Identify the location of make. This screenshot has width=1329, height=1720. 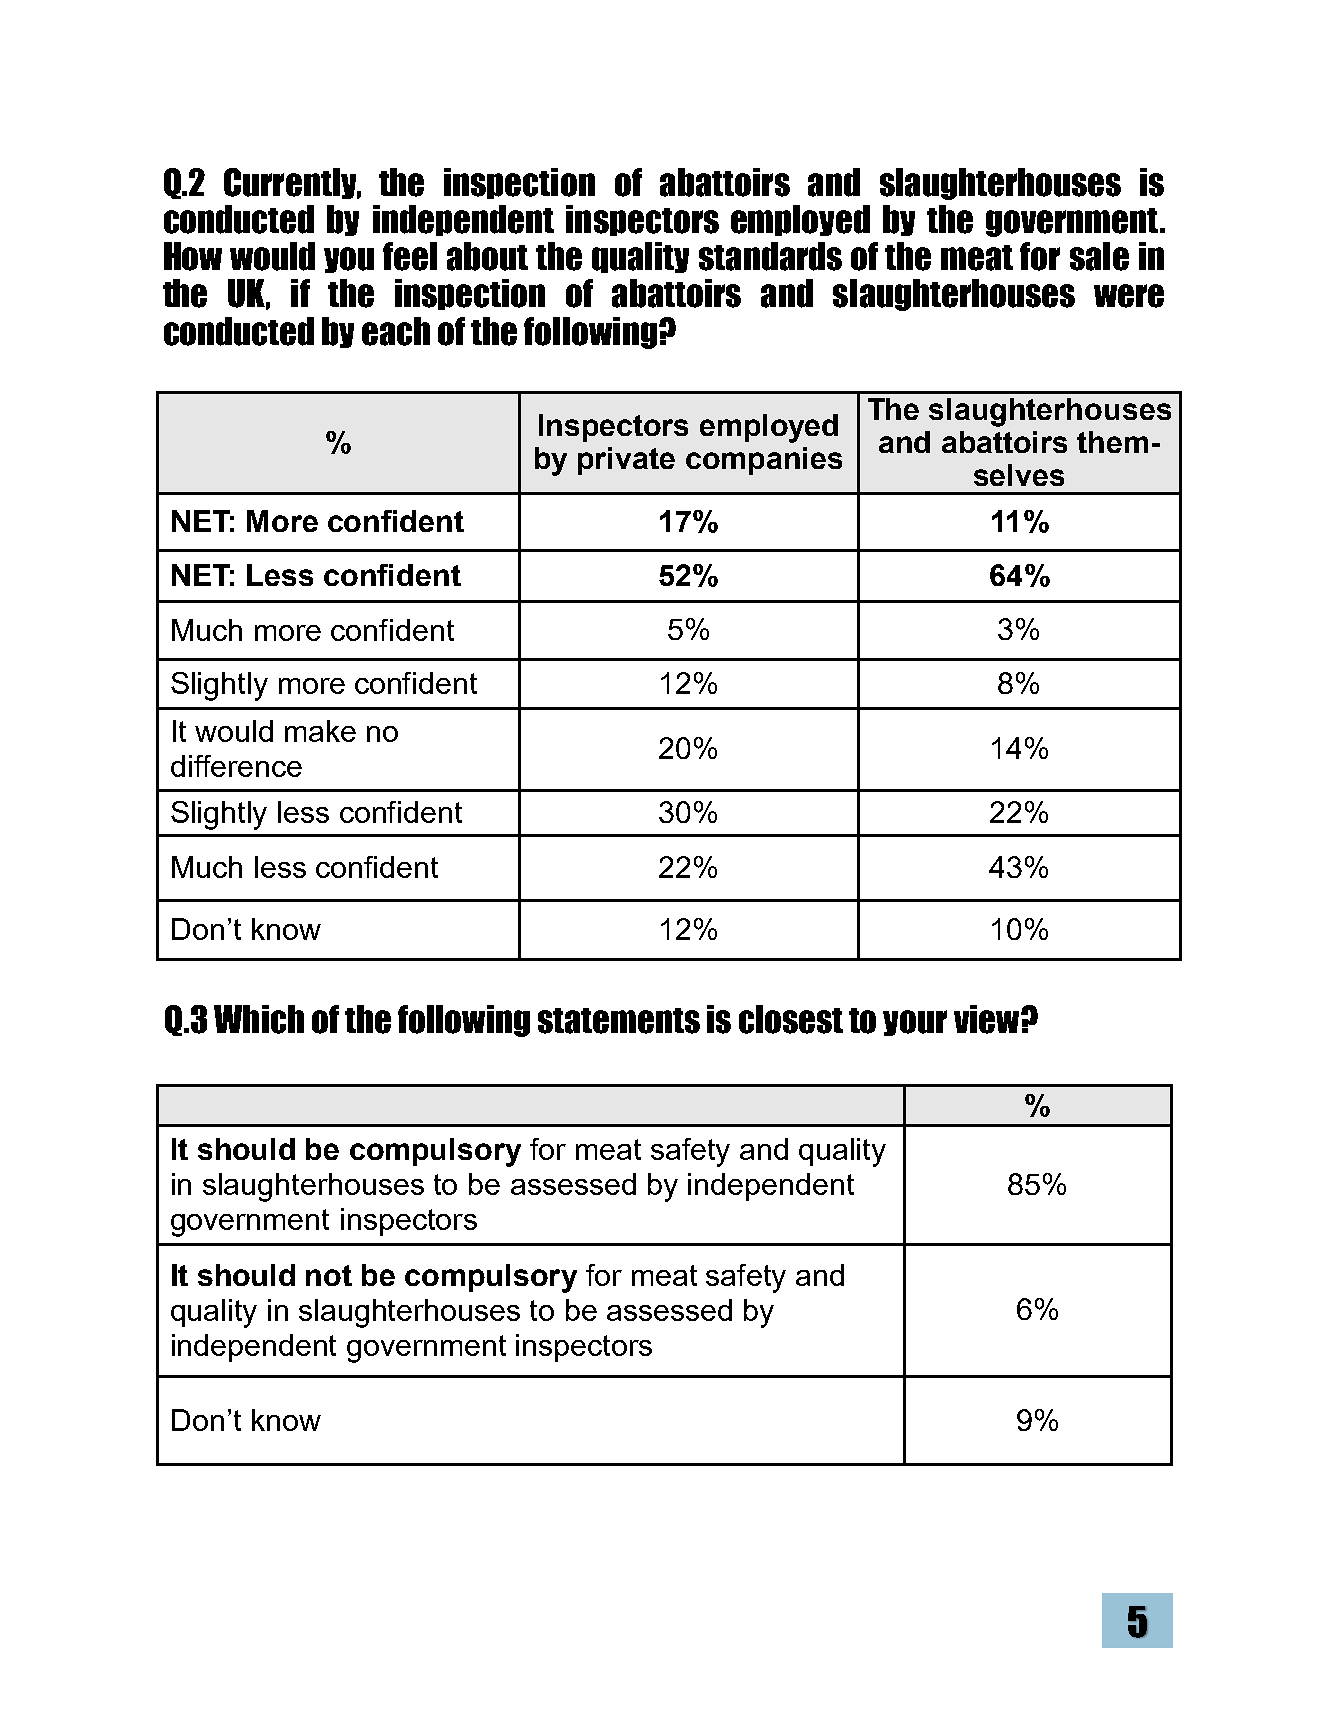
(320, 731).
